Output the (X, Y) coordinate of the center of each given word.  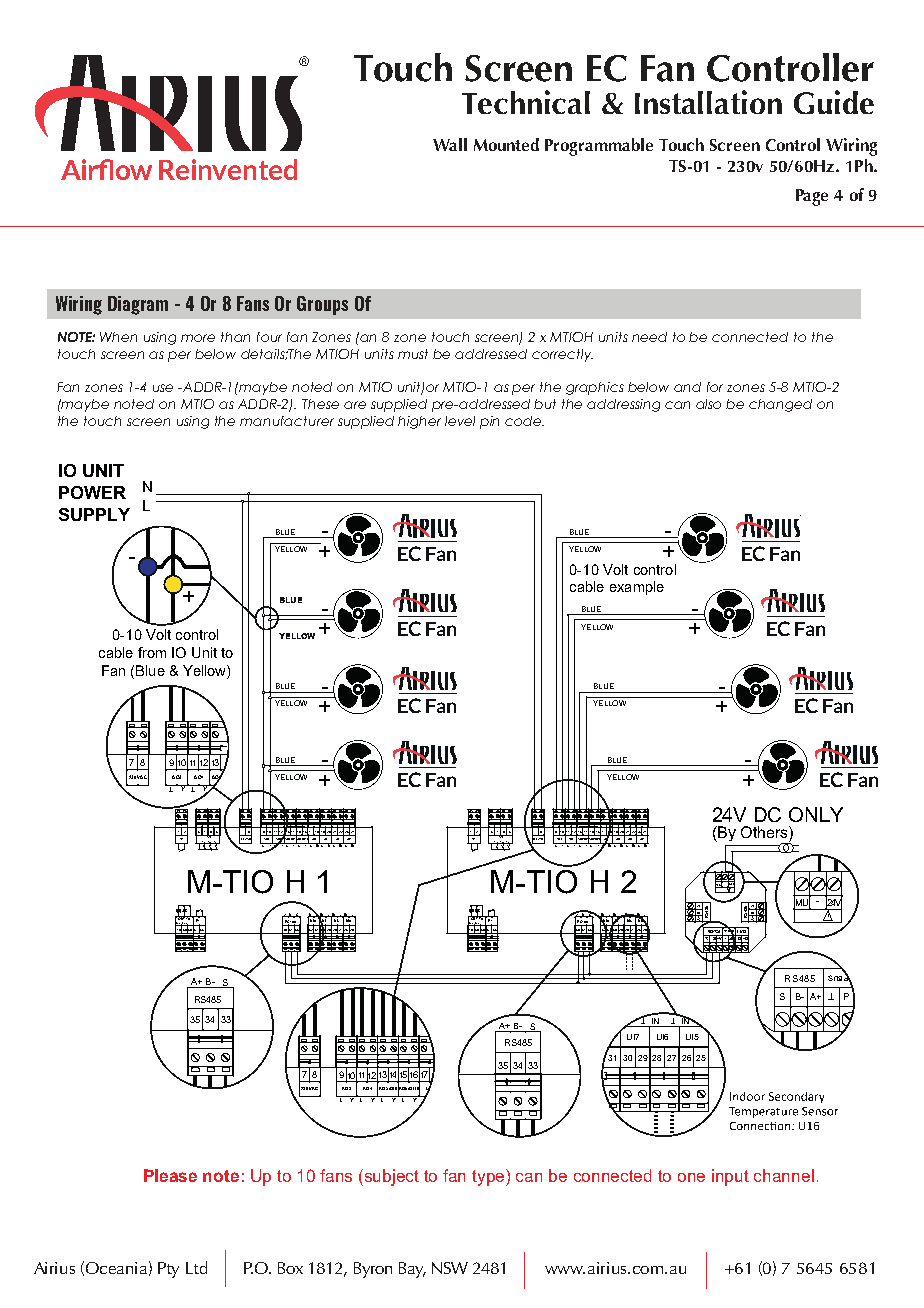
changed (780, 405)
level (460, 421)
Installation (708, 102)
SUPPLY (94, 514)
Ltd (196, 1267)
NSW (450, 1268)
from (152, 652)
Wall (450, 144)
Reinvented (228, 169)
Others (765, 832)
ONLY (816, 814)
